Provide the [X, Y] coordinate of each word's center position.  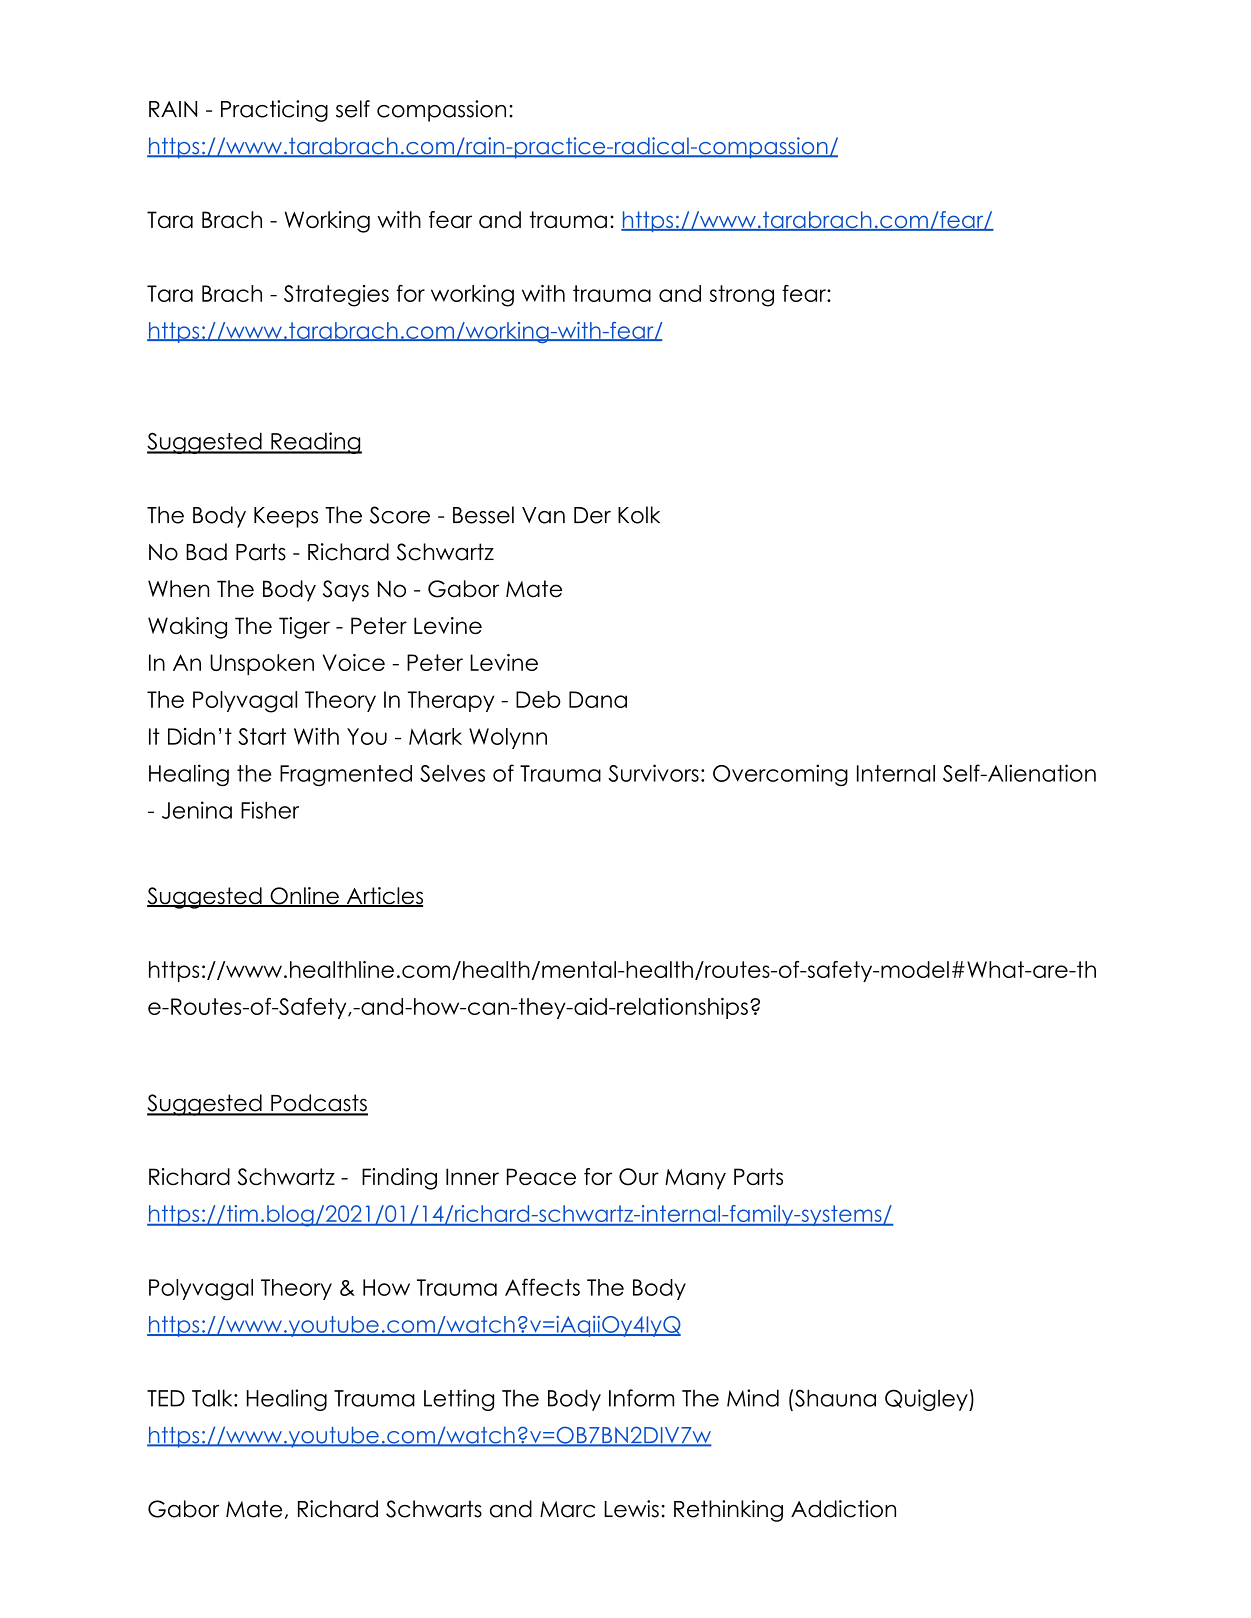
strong [742, 296]
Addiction [843, 1509]
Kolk [639, 515]
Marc [567, 1509]
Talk [213, 1398]
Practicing [274, 111]
